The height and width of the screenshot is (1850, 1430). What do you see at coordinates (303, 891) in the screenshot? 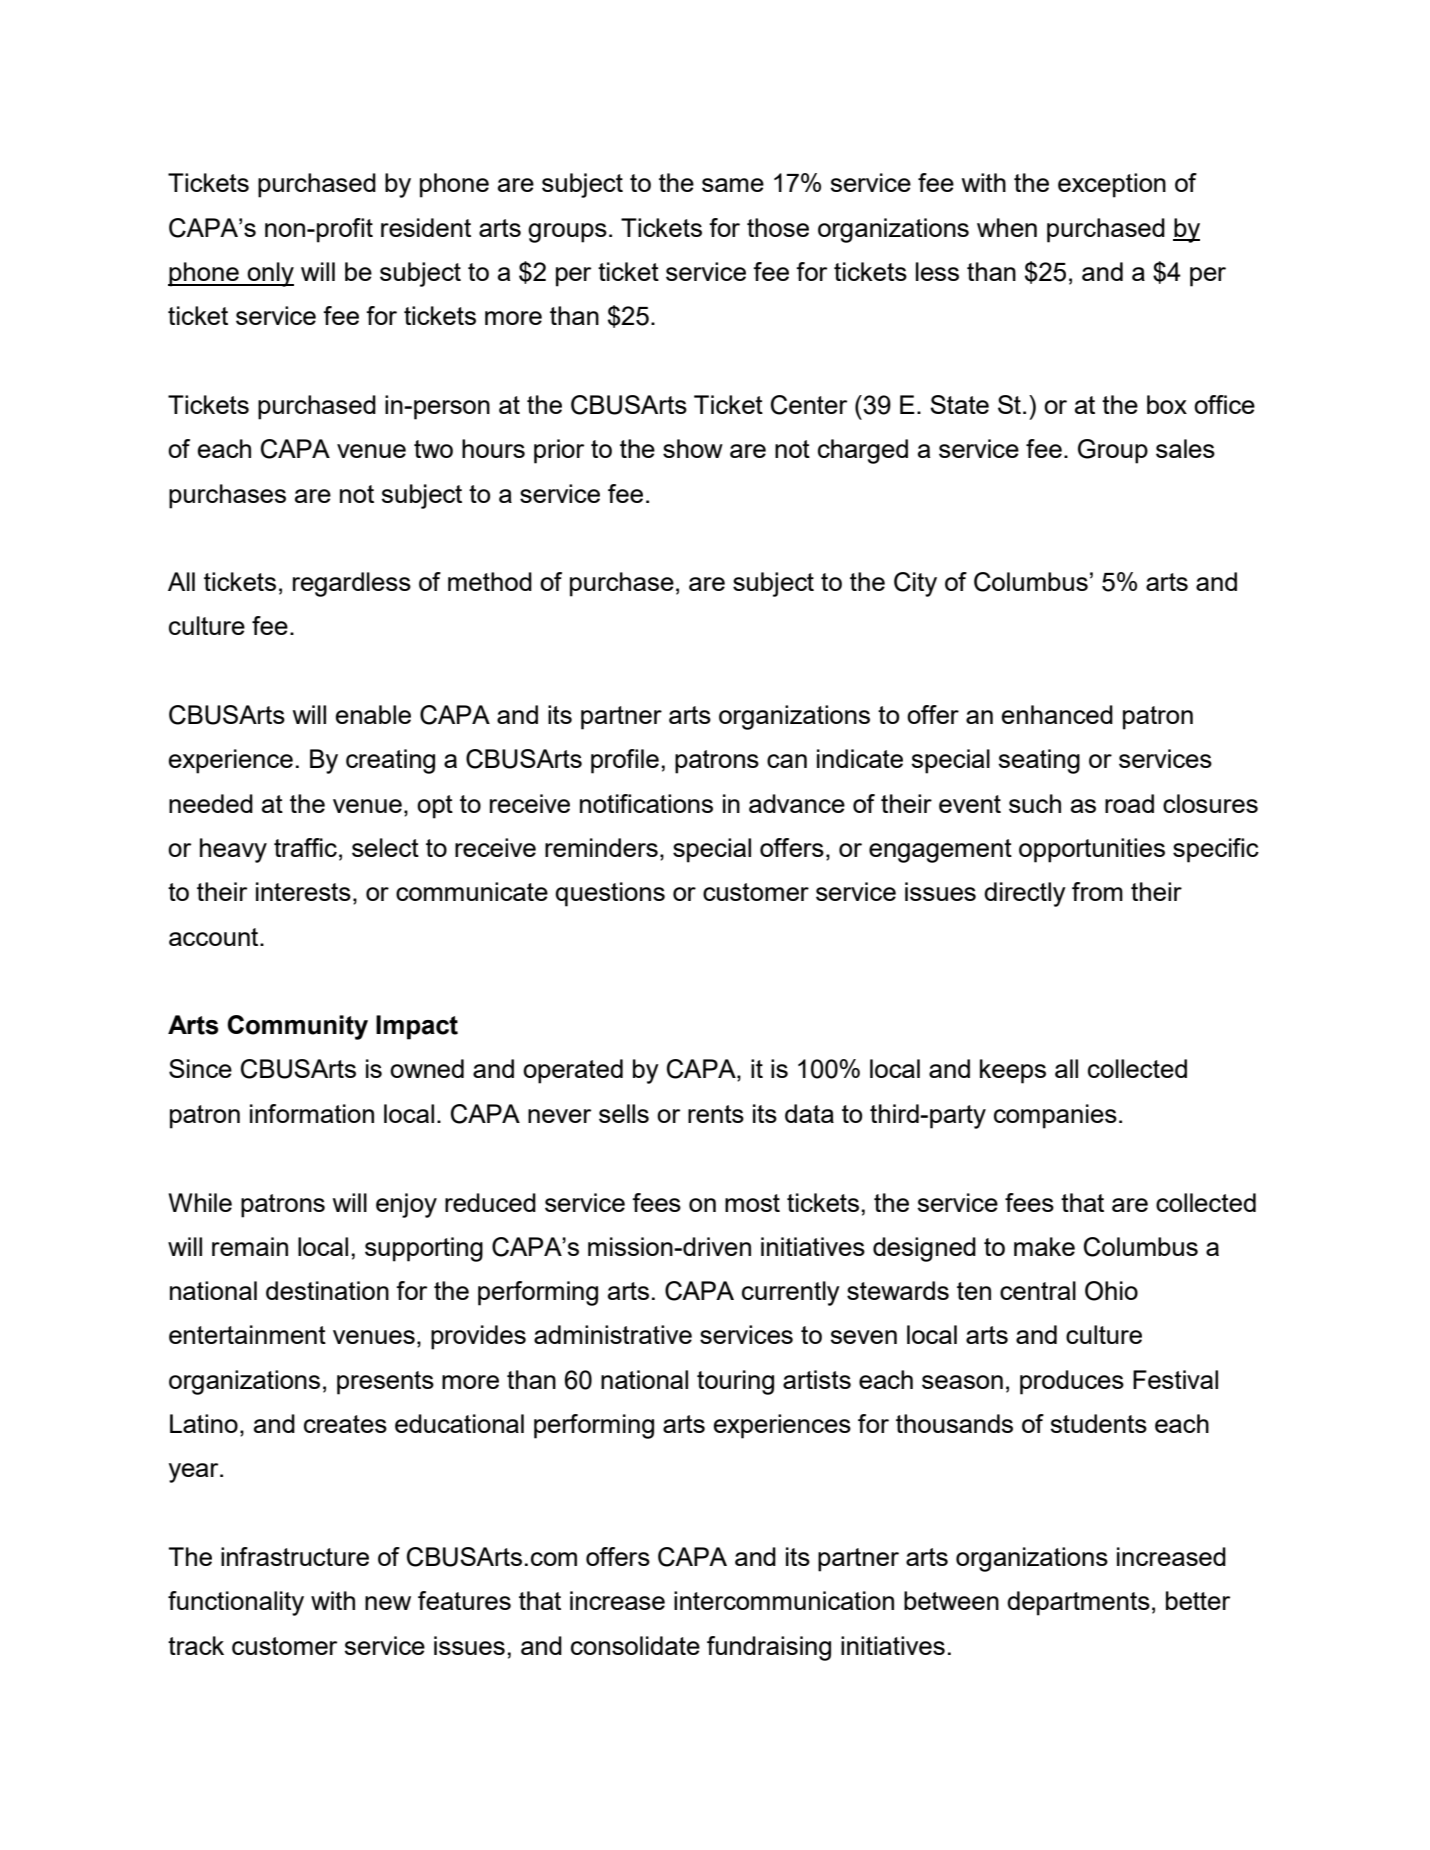
I see `interests` at bounding box center [303, 891].
